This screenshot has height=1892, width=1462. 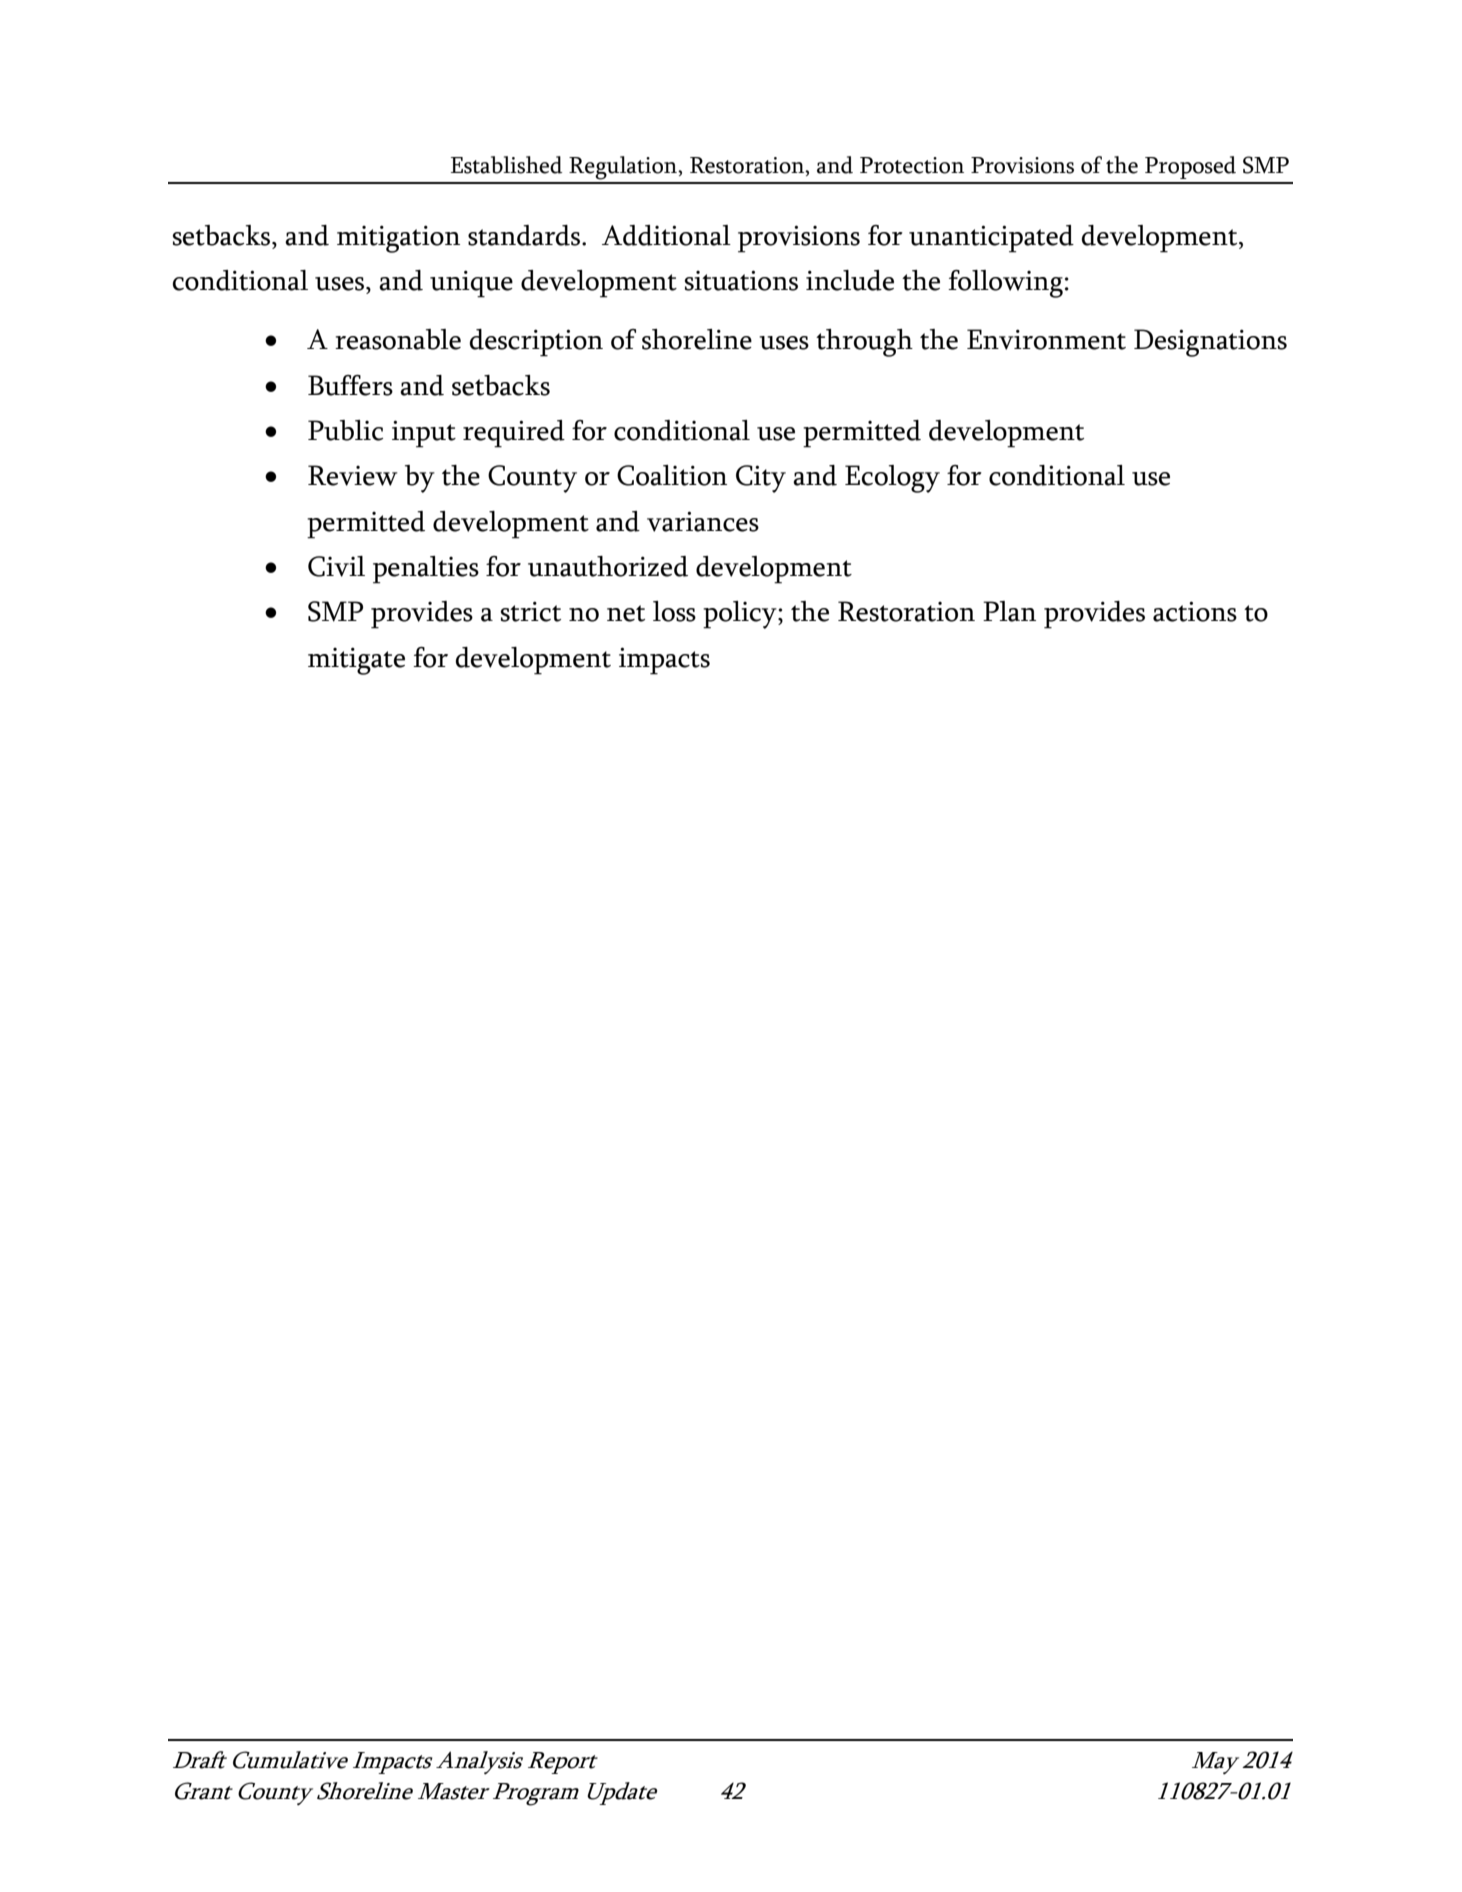 I want to click on Protection, so click(x=912, y=165).
